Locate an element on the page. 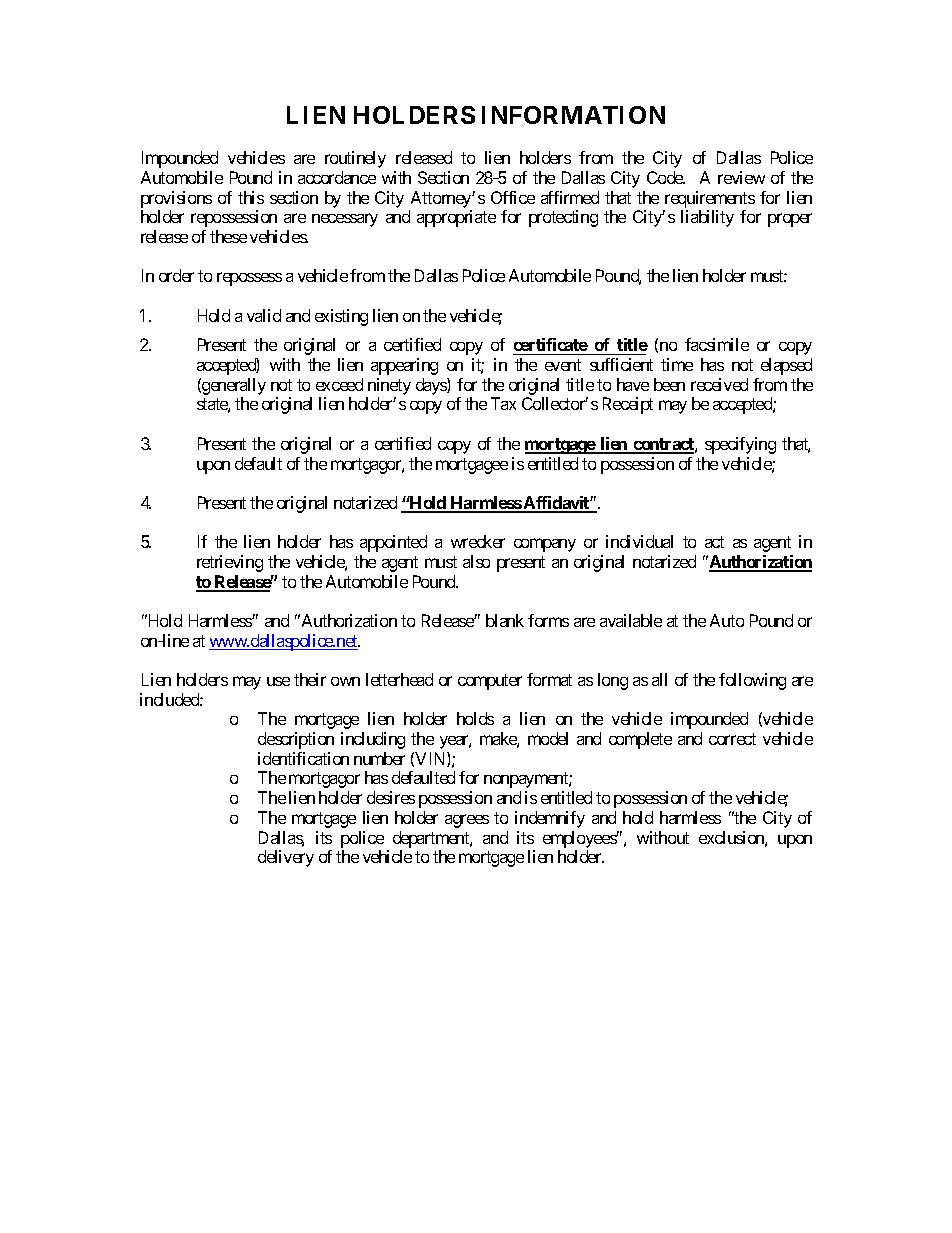 Image resolution: width=952 pixels, height=1233 pixels. Office is located at coordinates (513, 197).
